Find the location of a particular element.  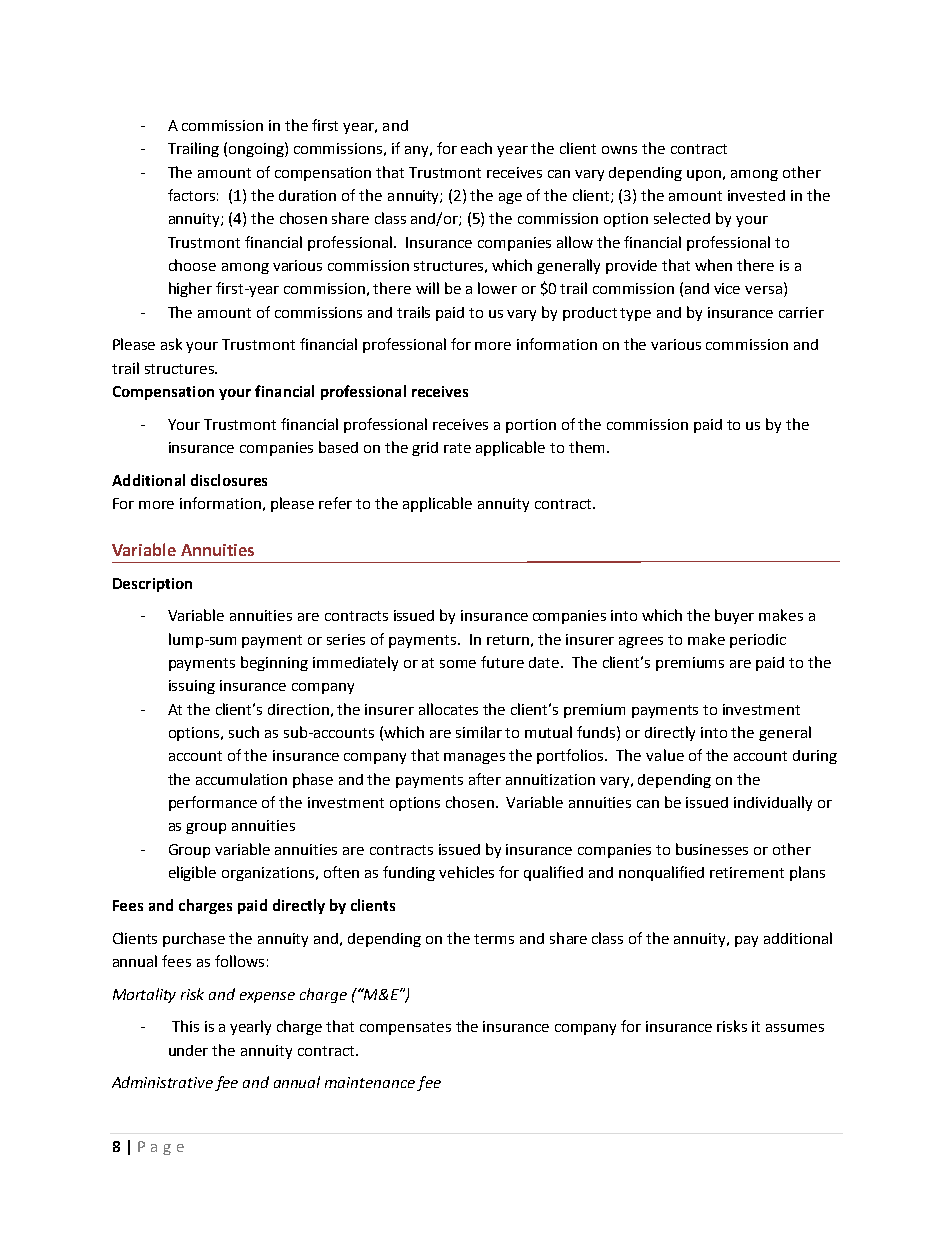

under is located at coordinates (188, 1050).
